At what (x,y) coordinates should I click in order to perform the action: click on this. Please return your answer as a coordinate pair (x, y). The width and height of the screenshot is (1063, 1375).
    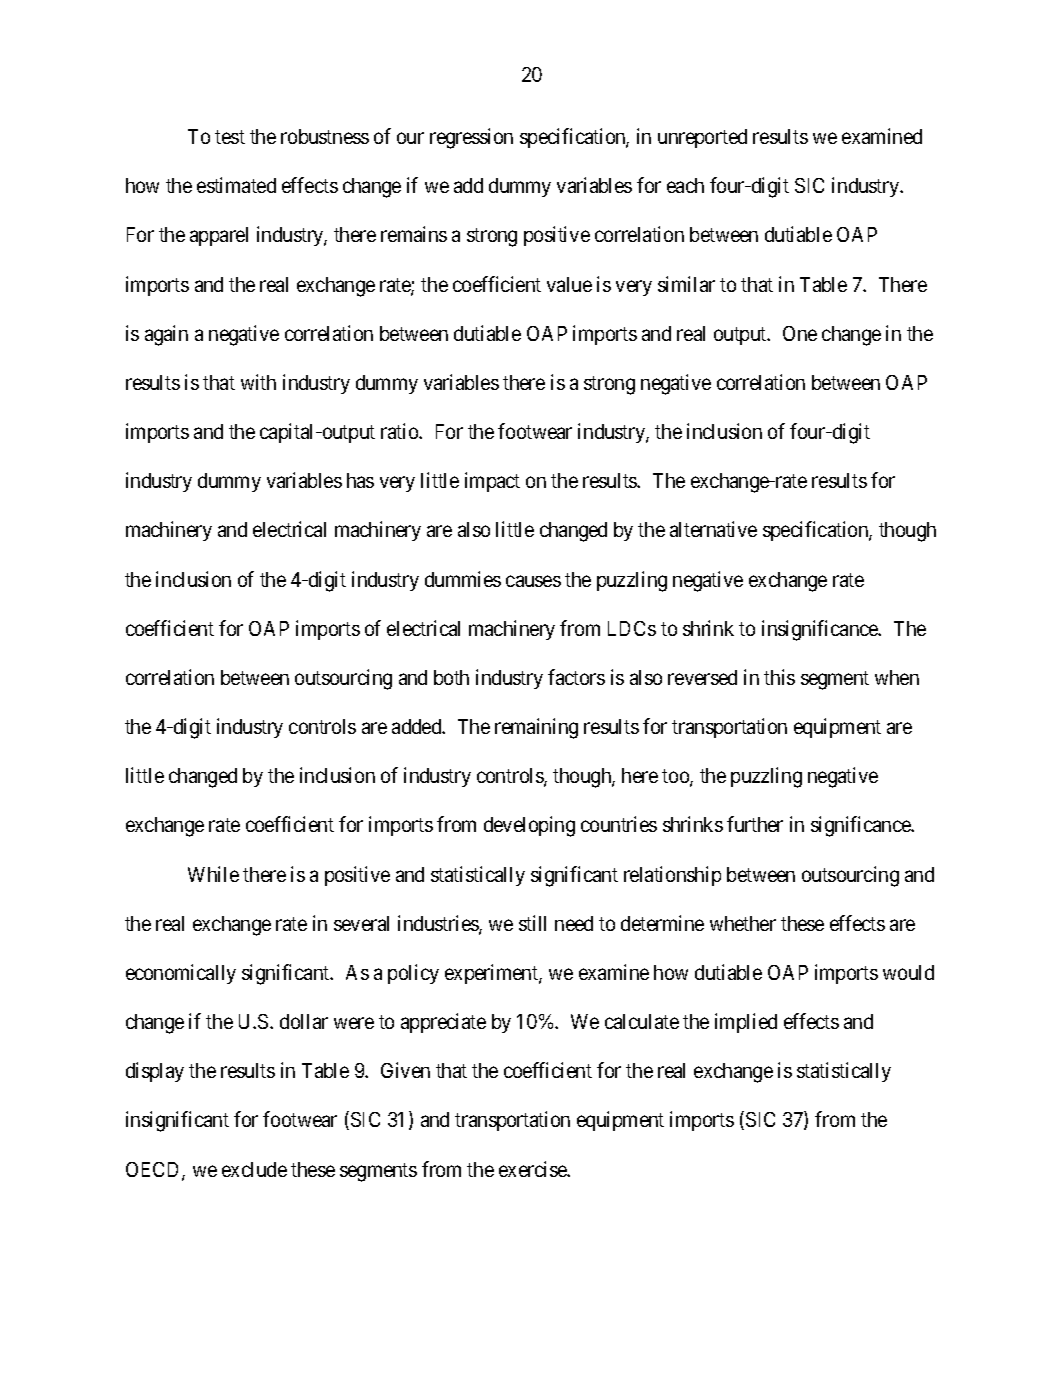
    Looking at the image, I should click on (779, 677).
